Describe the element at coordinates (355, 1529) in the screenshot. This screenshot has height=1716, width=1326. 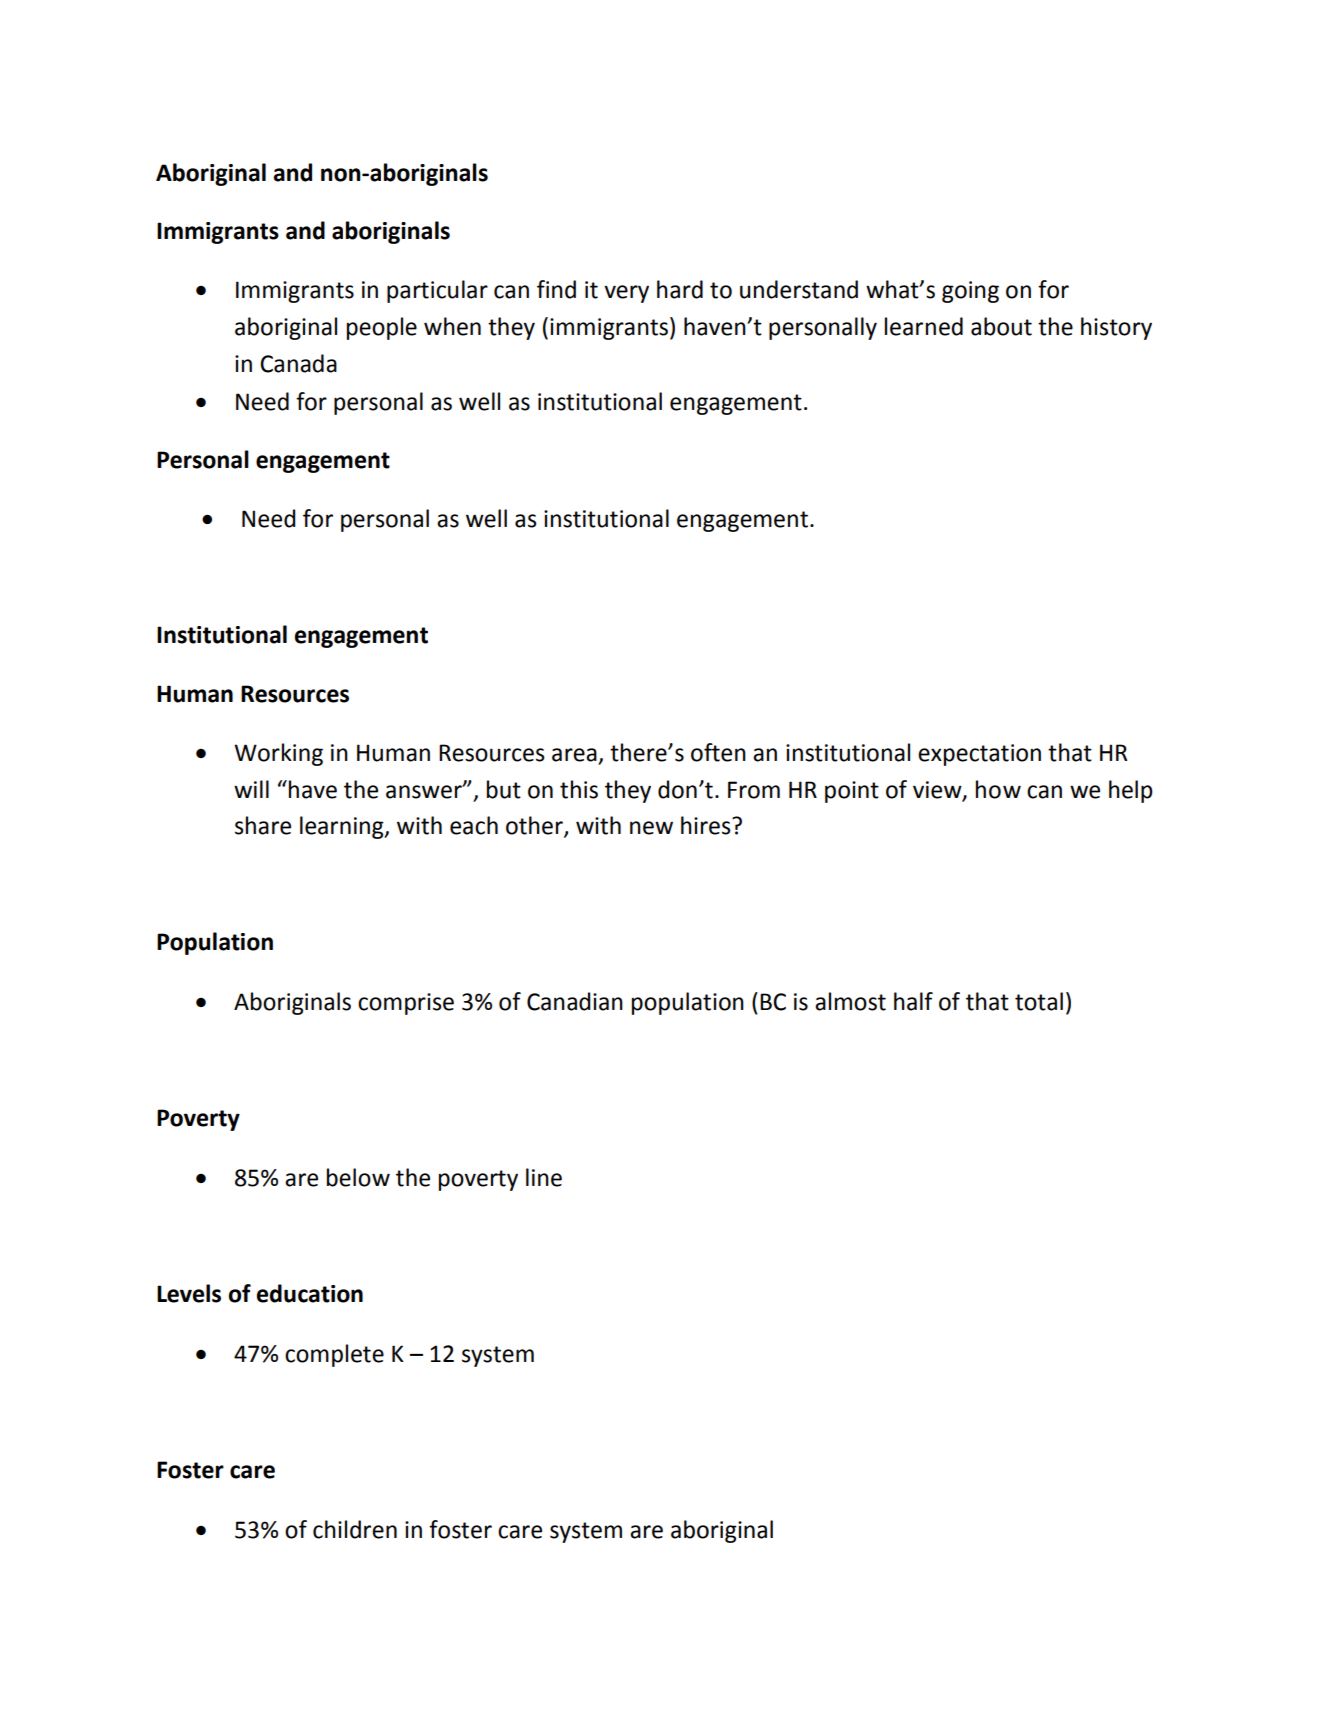
I see `children` at that location.
